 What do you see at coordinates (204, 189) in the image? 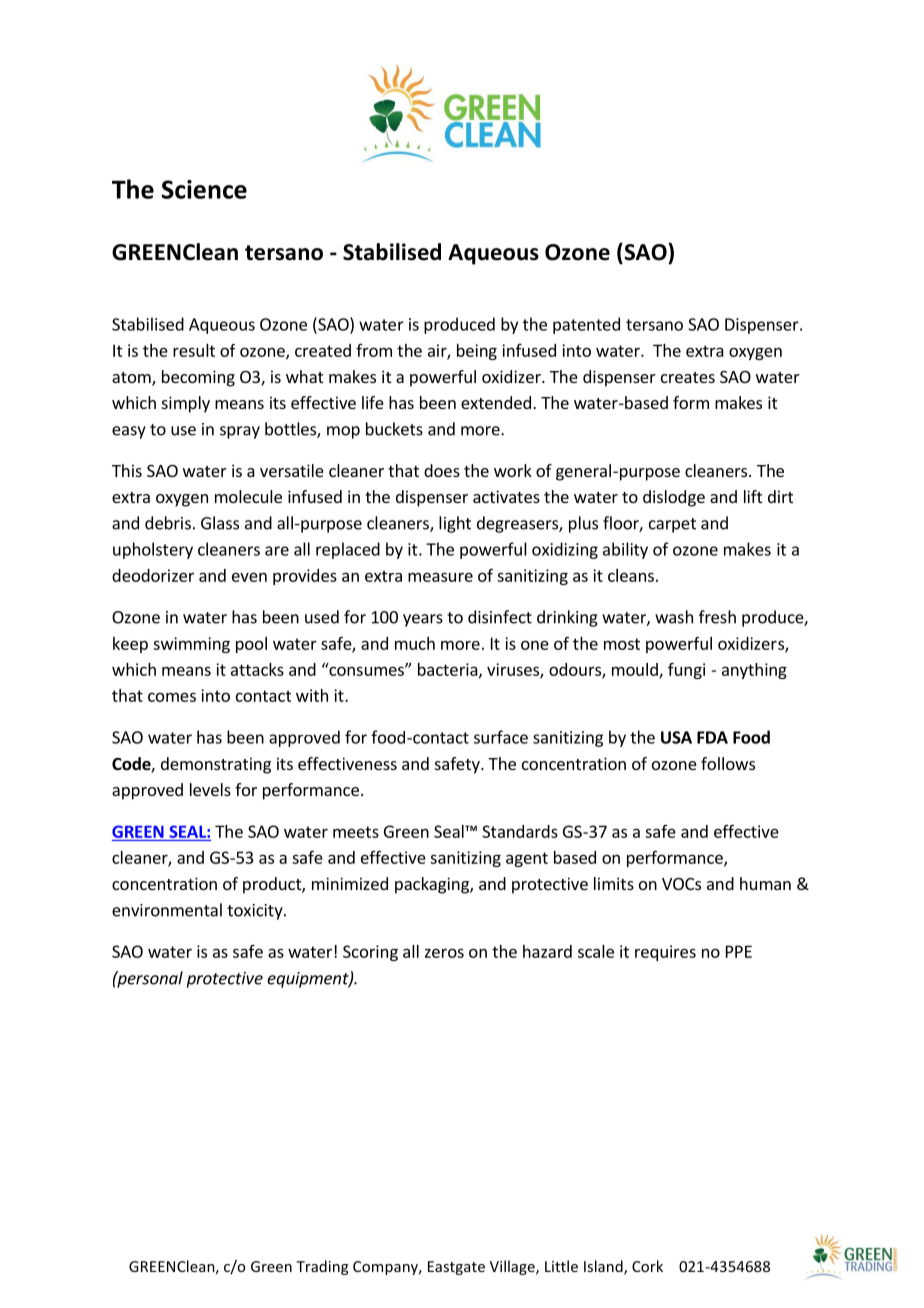
I see `Science` at bounding box center [204, 189].
